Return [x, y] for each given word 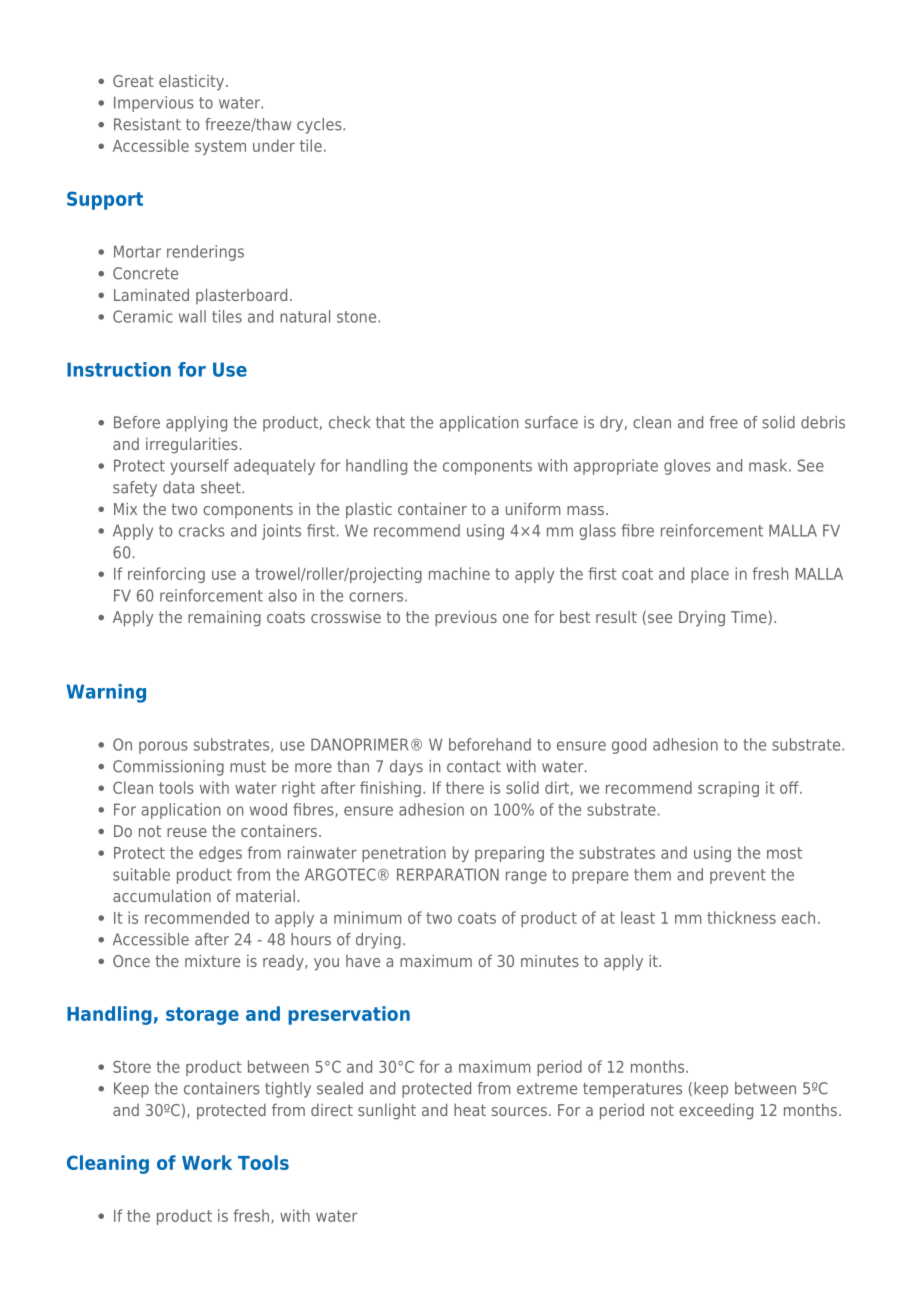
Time [749, 617]
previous [466, 618]
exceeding [716, 1111]
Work [207, 1162]
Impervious [154, 104]
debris [823, 422]
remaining [224, 618]
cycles [320, 126]
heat [470, 1109]
